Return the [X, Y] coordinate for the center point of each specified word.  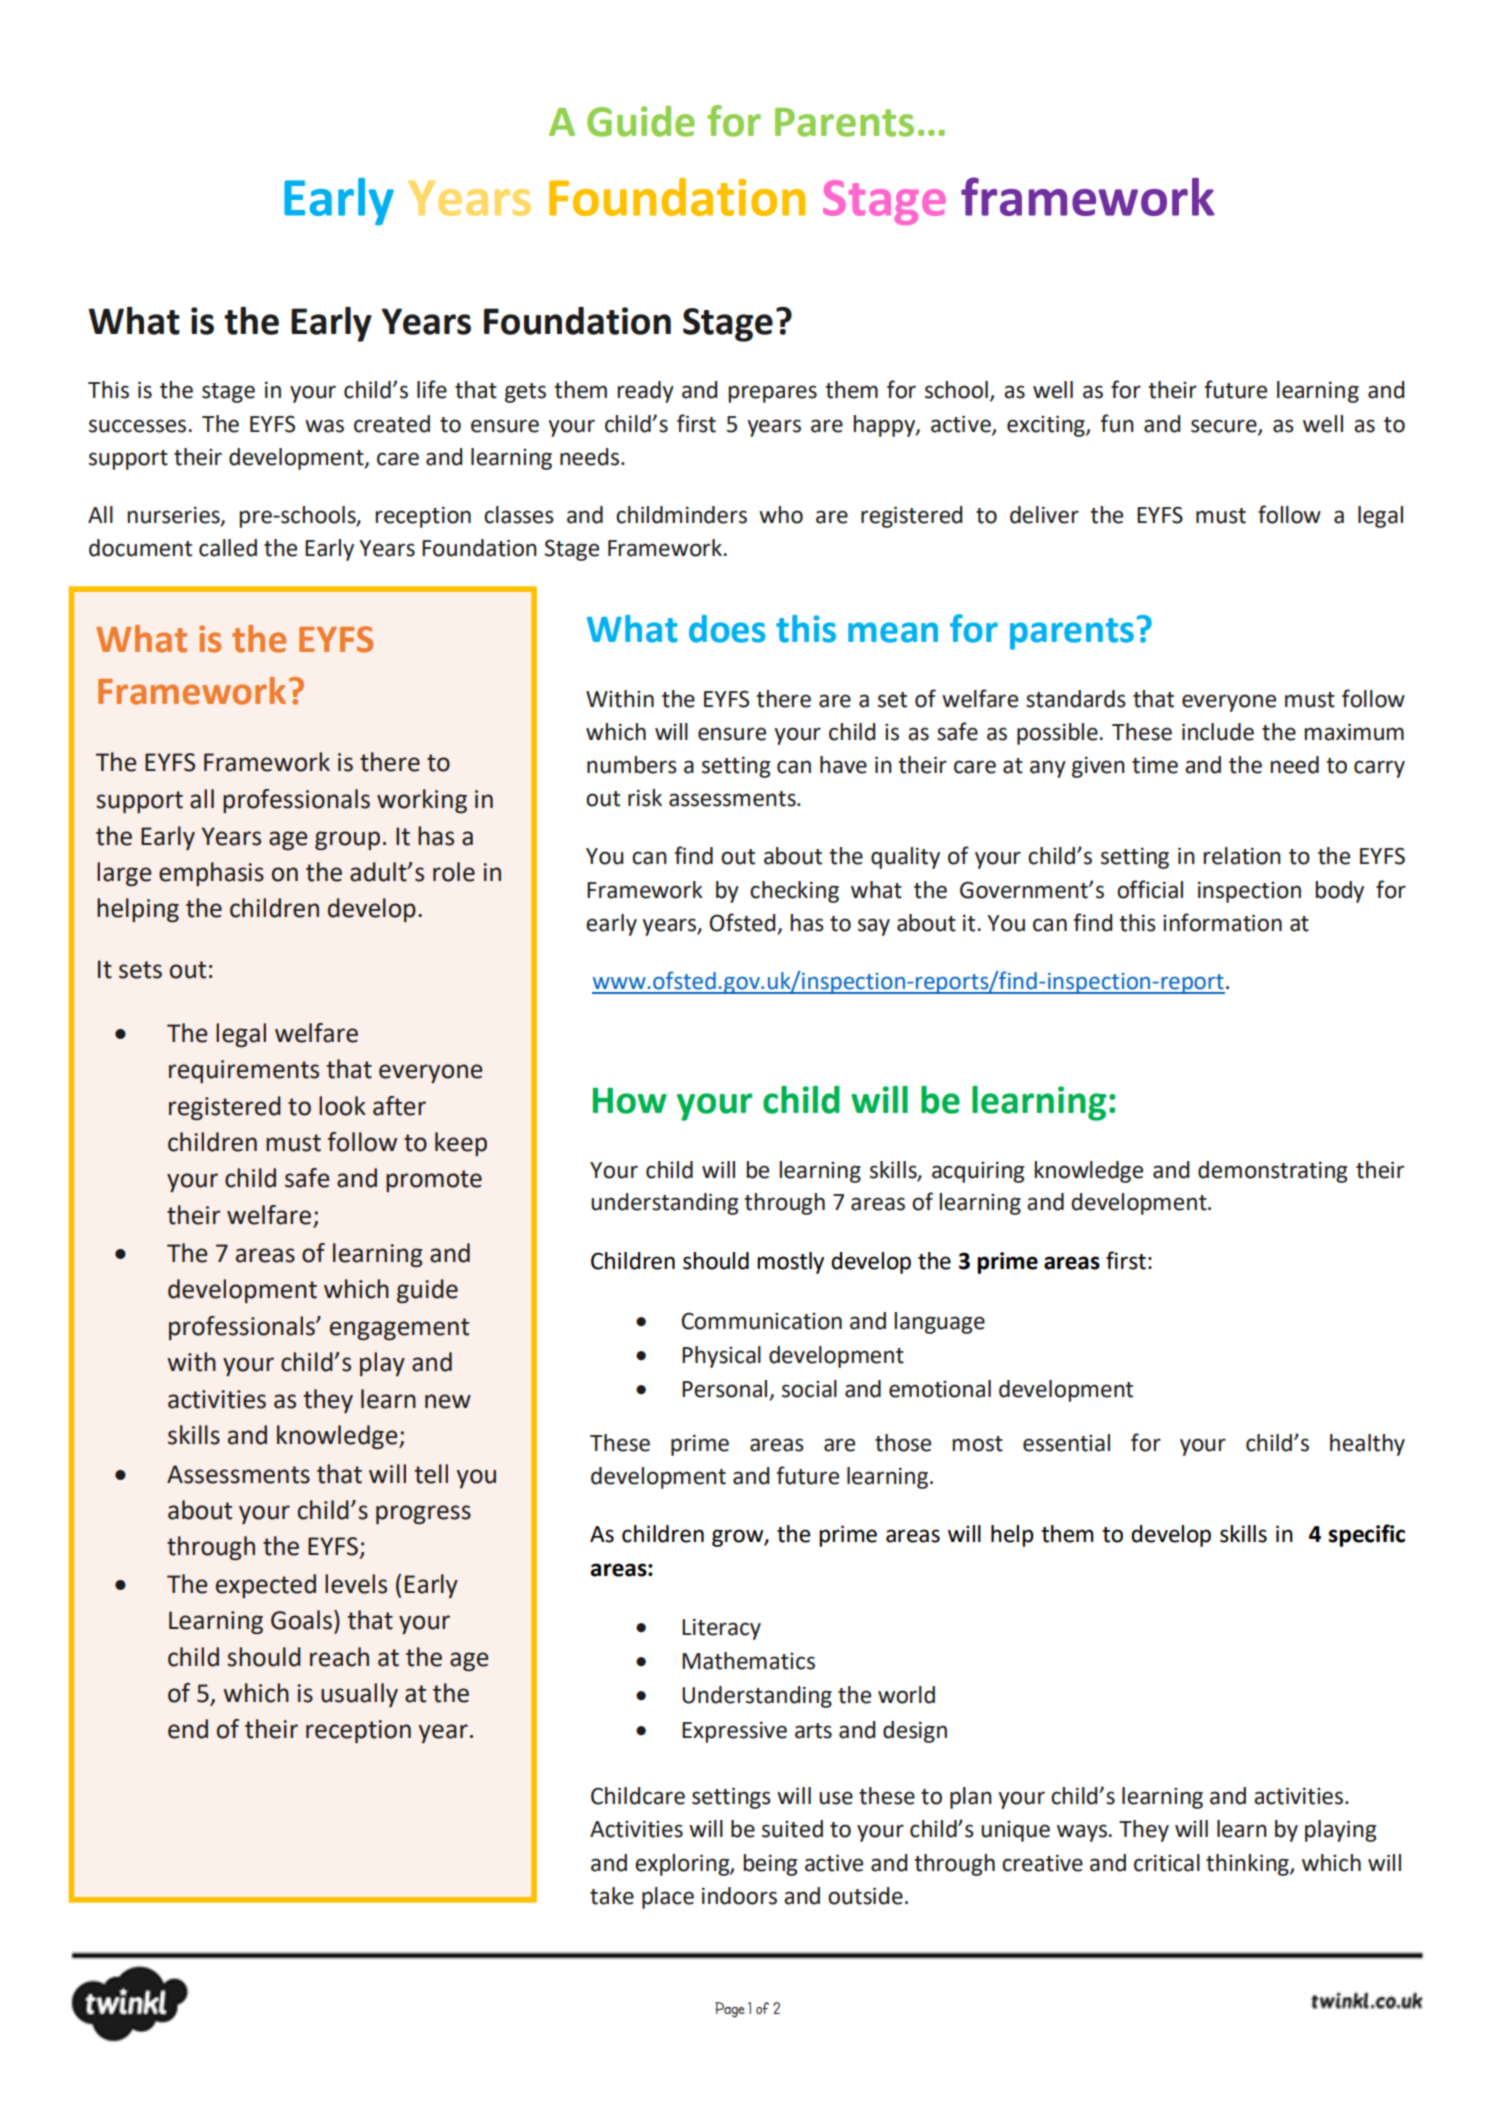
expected [266, 1586]
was [324, 426]
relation [1242, 856]
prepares [772, 394]
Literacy [721, 1629]
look [342, 1106]
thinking [1248, 1865]
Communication [761, 1321]
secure [1225, 426]
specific [1367, 1535]
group [347, 840]
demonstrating [1272, 1172]
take [612, 1896]
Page [730, 2010]
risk [645, 798]
